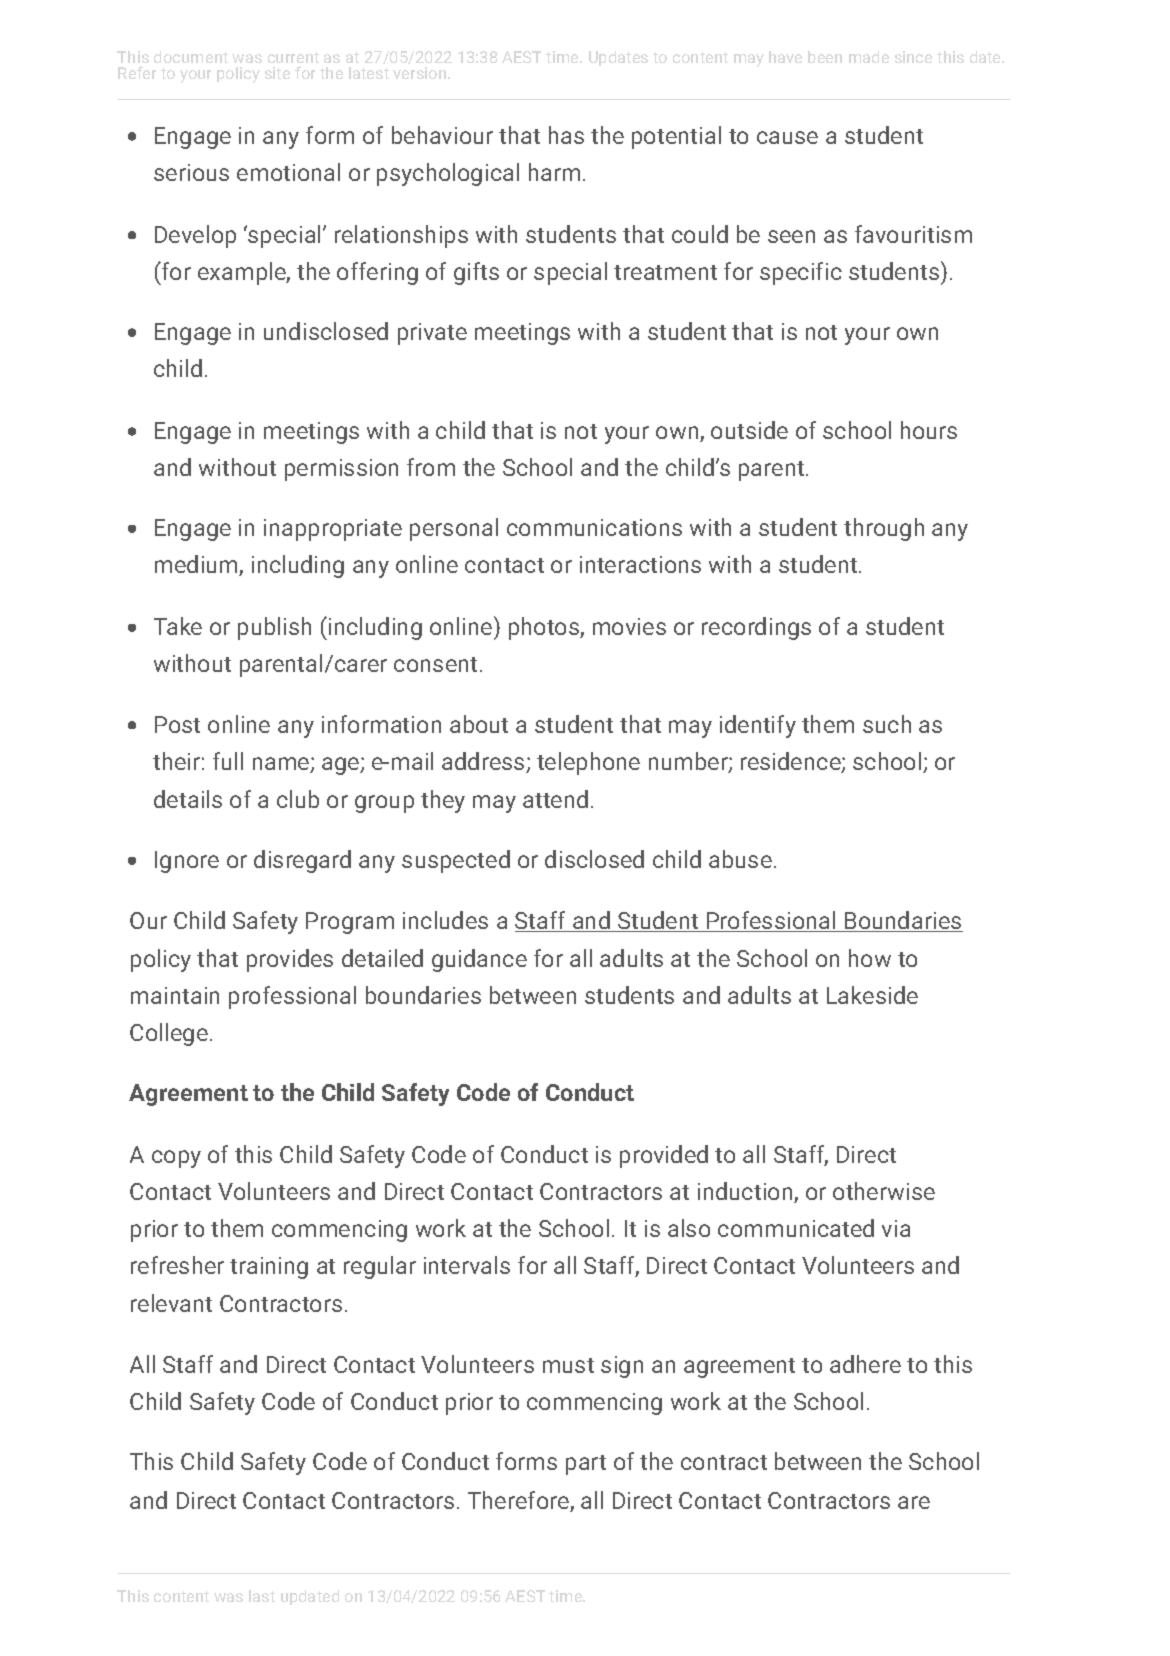  I want to click on through, so click(884, 529).
